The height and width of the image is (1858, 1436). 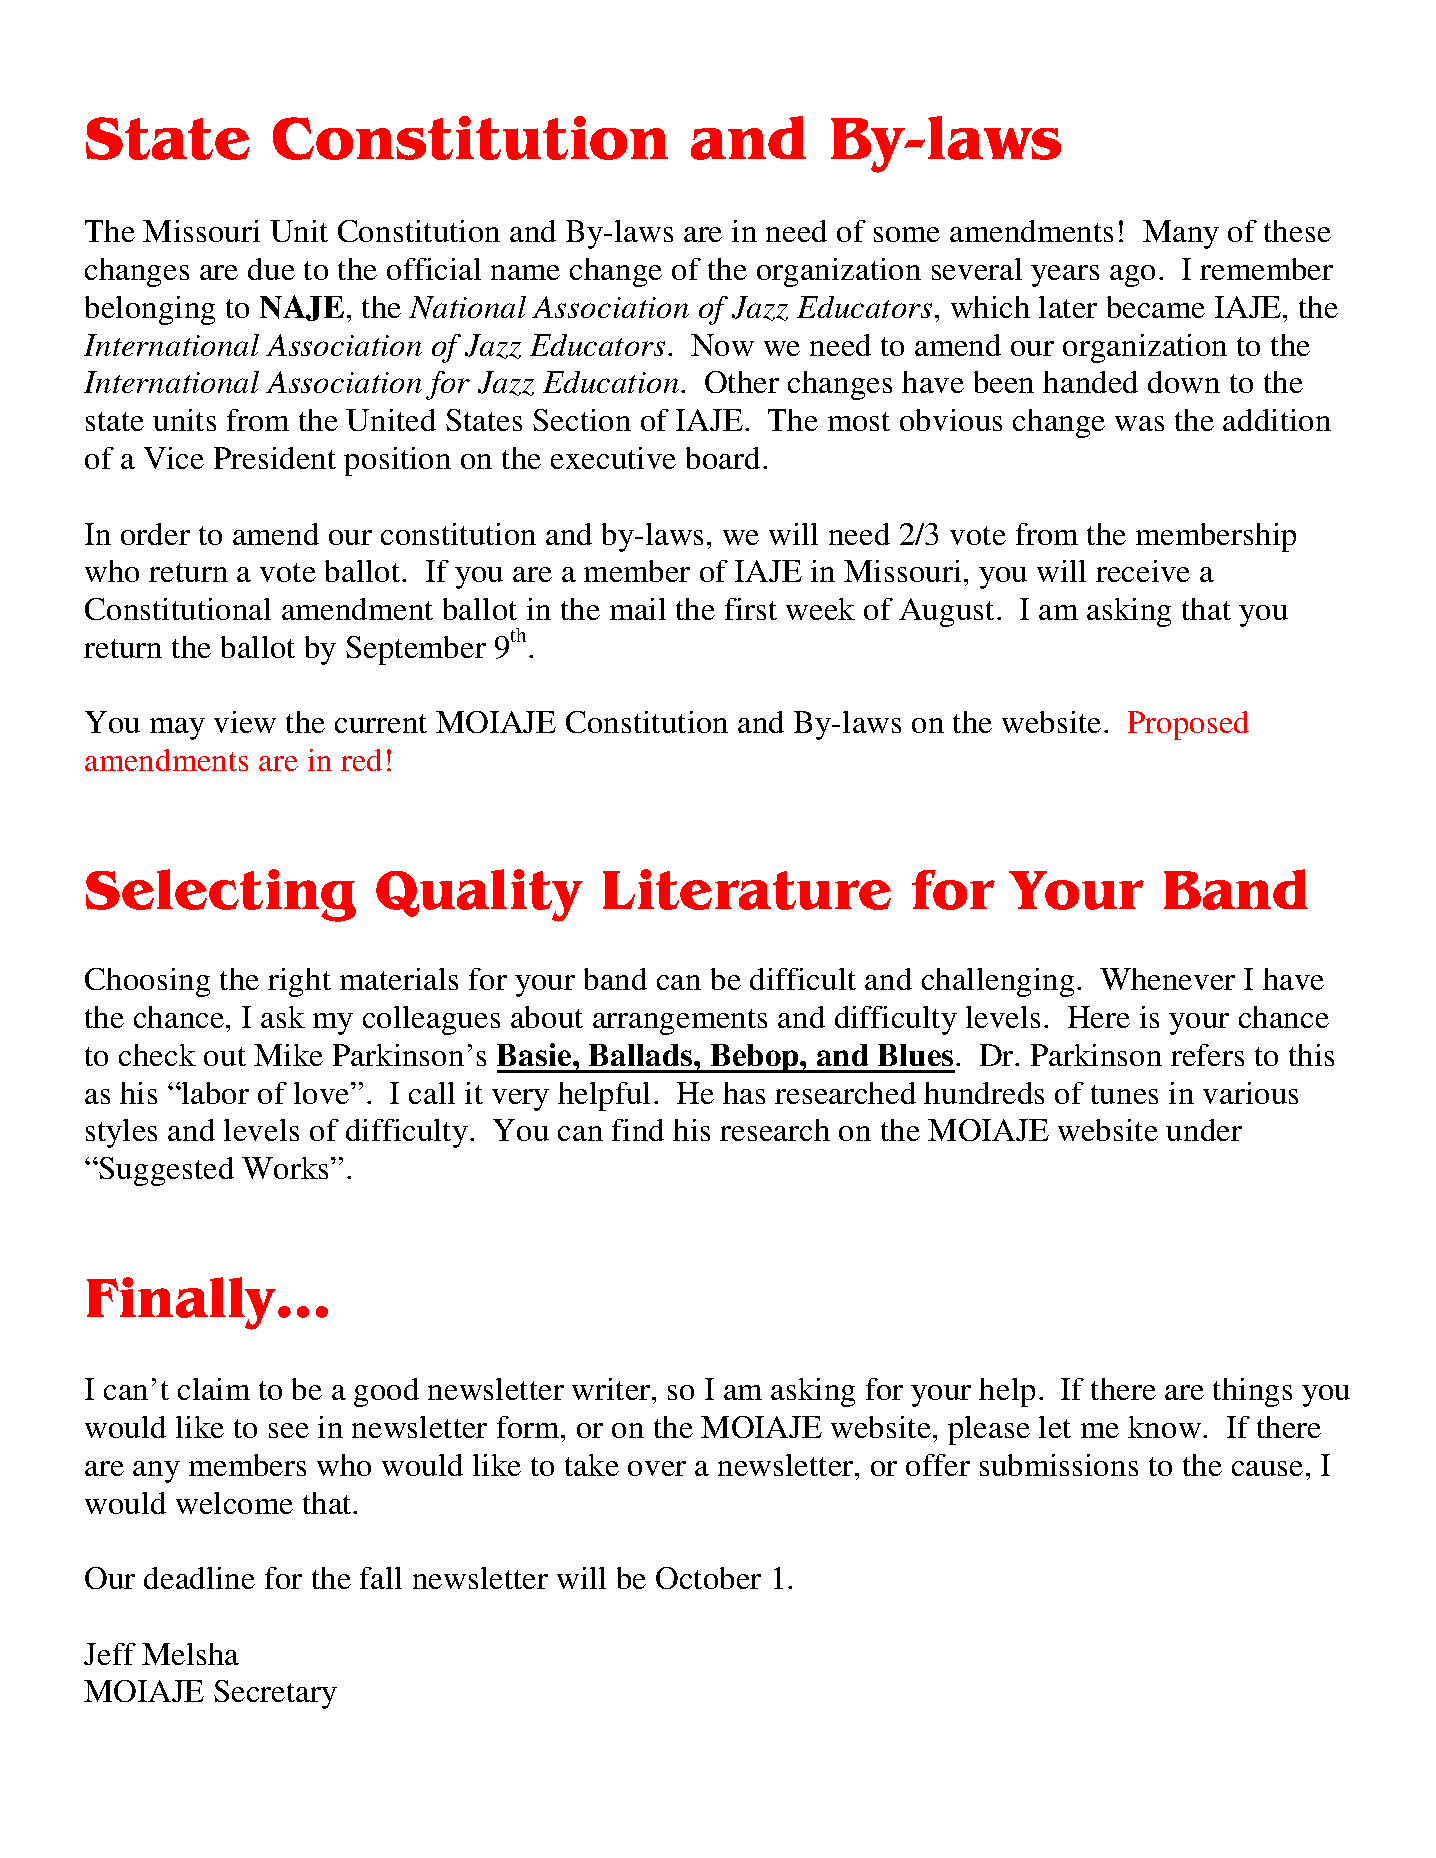 I want to click on know, so click(x=1164, y=1427).
